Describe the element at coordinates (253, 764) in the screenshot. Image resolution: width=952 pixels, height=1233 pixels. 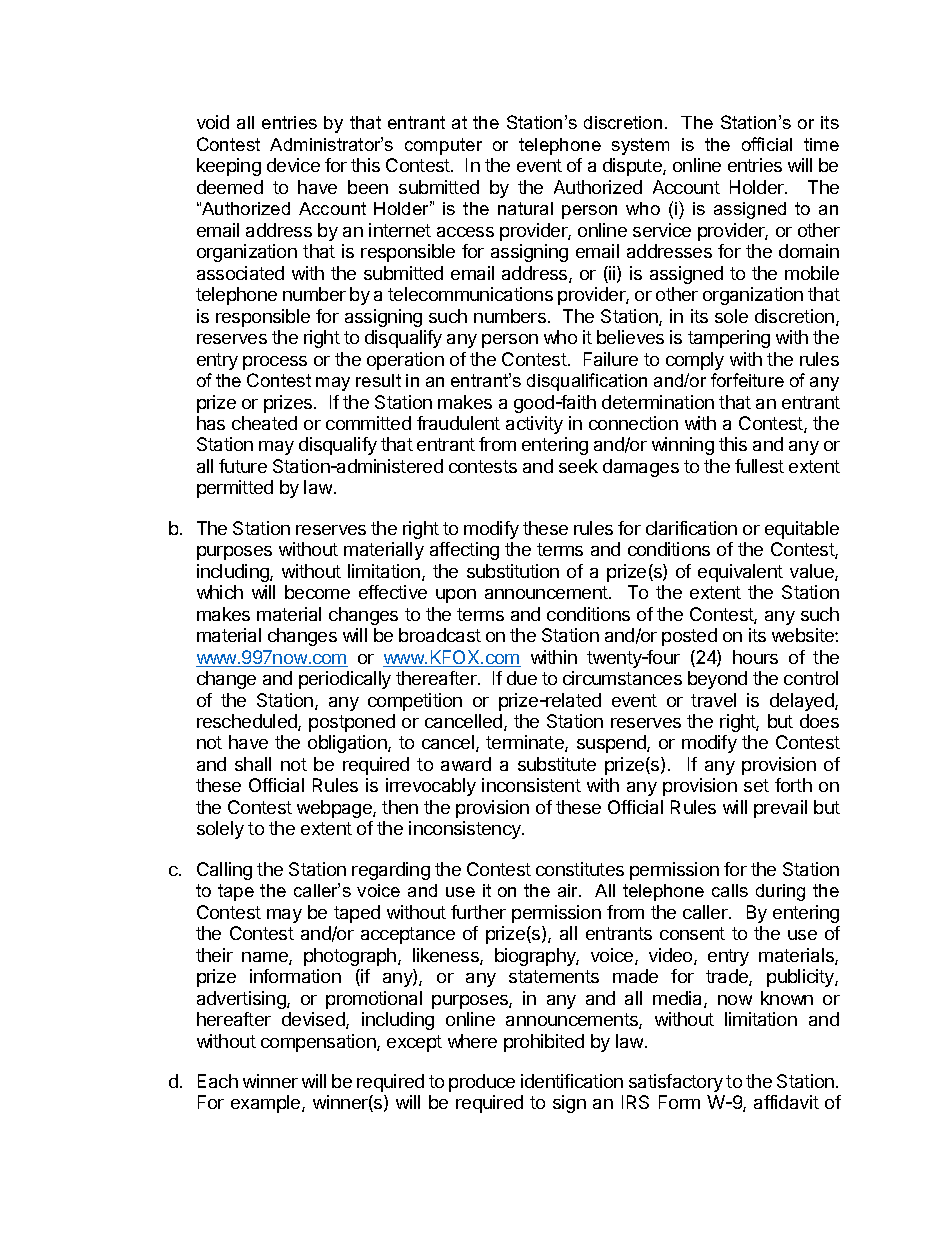
I see `shall` at that location.
